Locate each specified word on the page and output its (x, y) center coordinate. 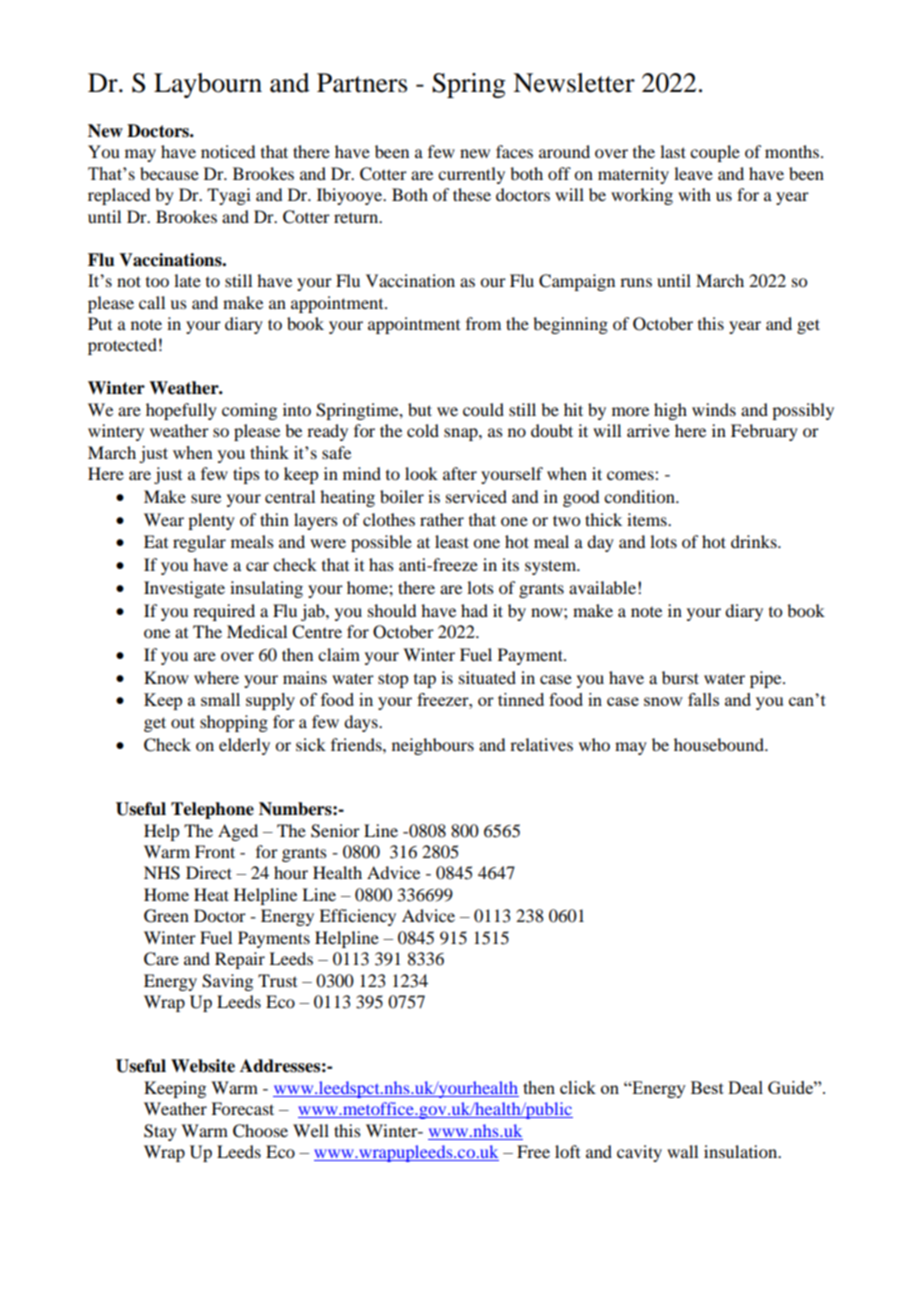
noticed (228, 151)
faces (514, 151)
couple (715, 153)
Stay (160, 1132)
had (474, 610)
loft (567, 1151)
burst (680, 677)
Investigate (184, 589)
